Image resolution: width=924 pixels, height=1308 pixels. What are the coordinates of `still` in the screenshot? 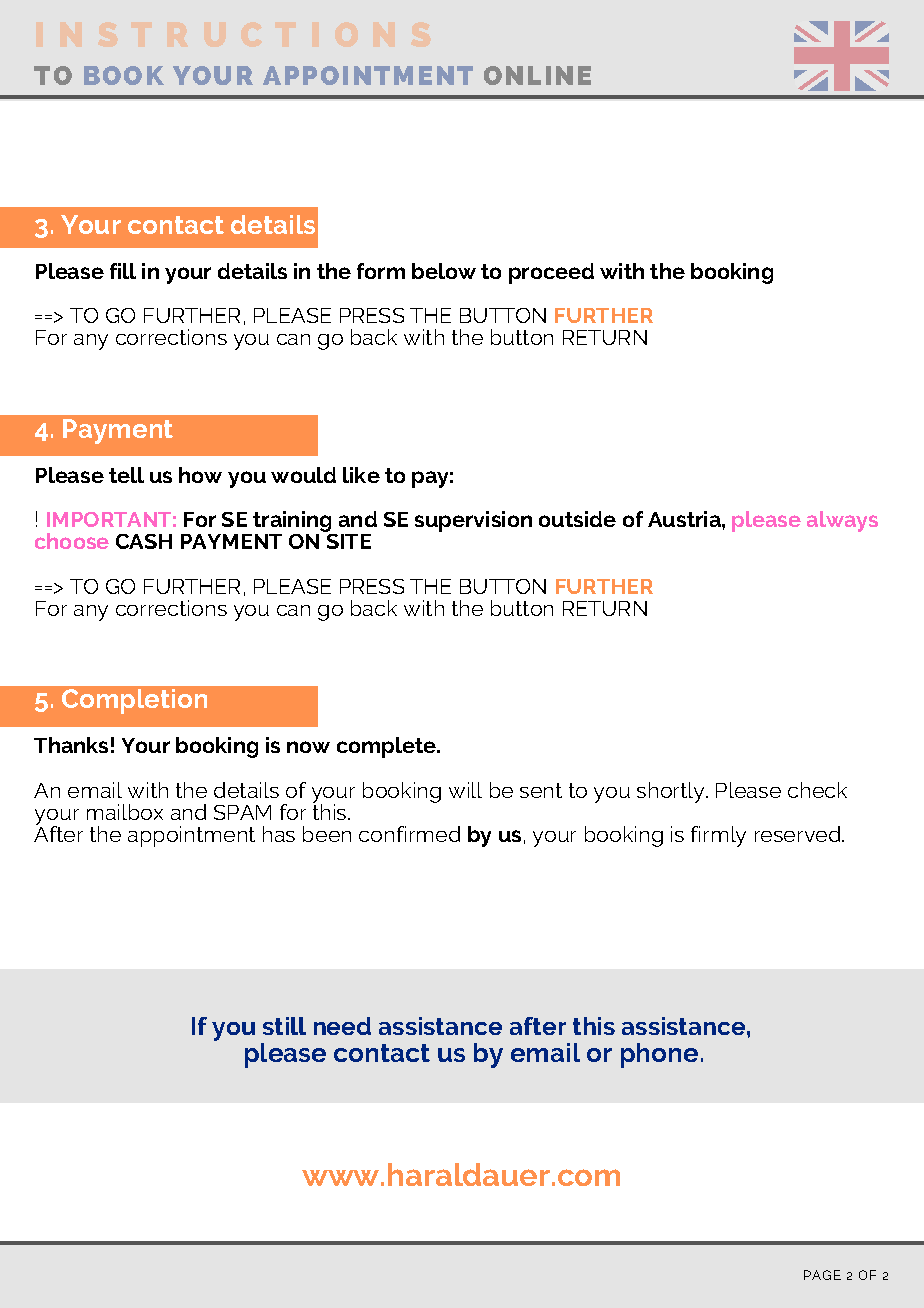 It's located at (284, 1026).
